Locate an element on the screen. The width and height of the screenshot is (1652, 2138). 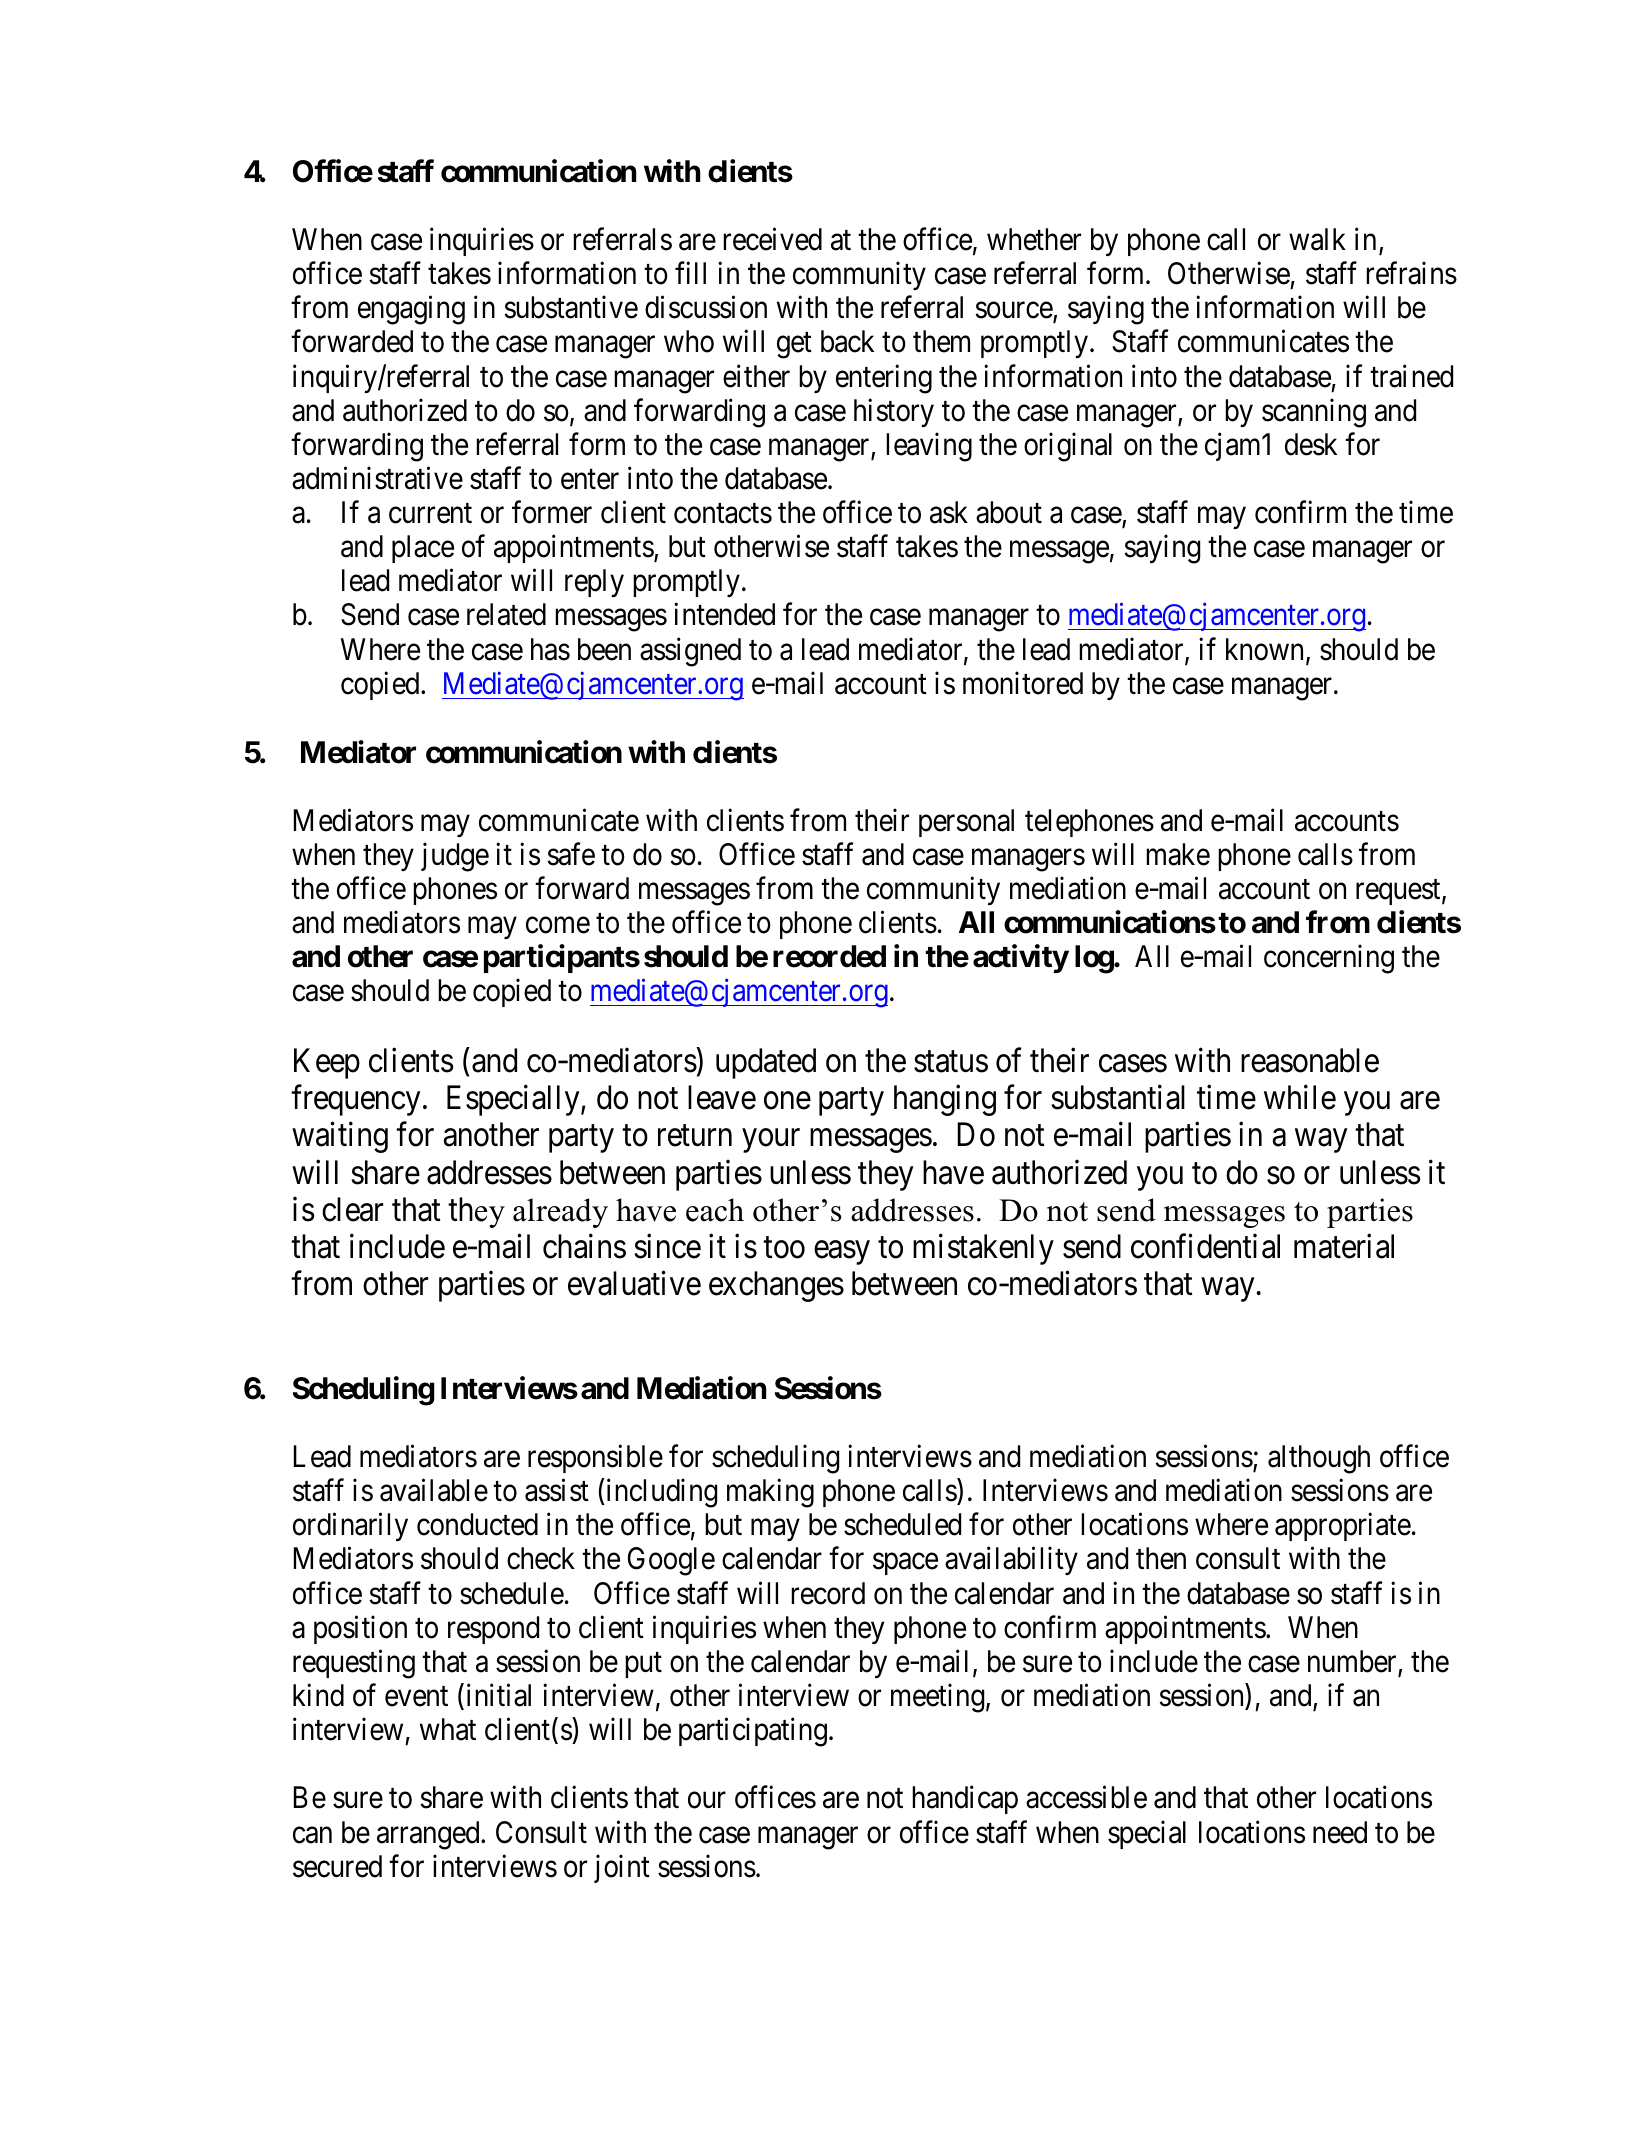
walk is located at coordinates (1317, 239).
